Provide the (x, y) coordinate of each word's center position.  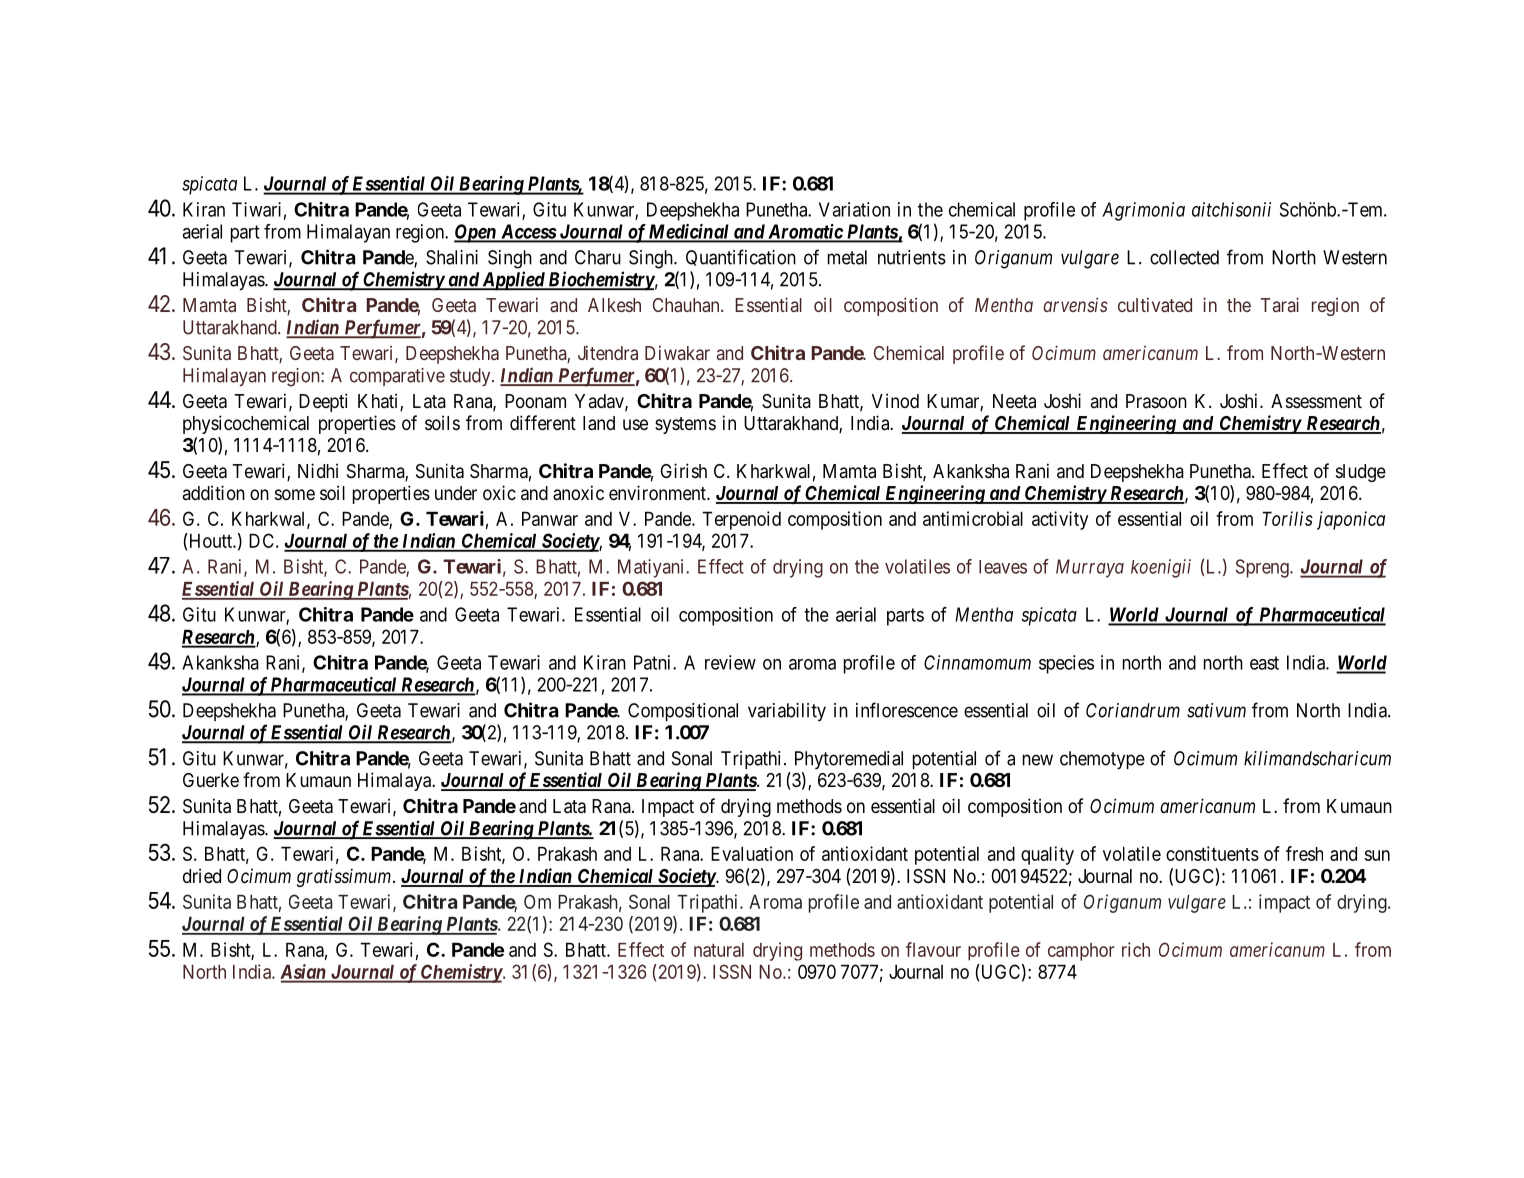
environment (658, 492)
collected (1184, 257)
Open (476, 233)
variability (787, 712)
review (730, 662)
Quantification (741, 257)
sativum (1216, 710)
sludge (1361, 473)
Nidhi (318, 470)
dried (202, 875)
